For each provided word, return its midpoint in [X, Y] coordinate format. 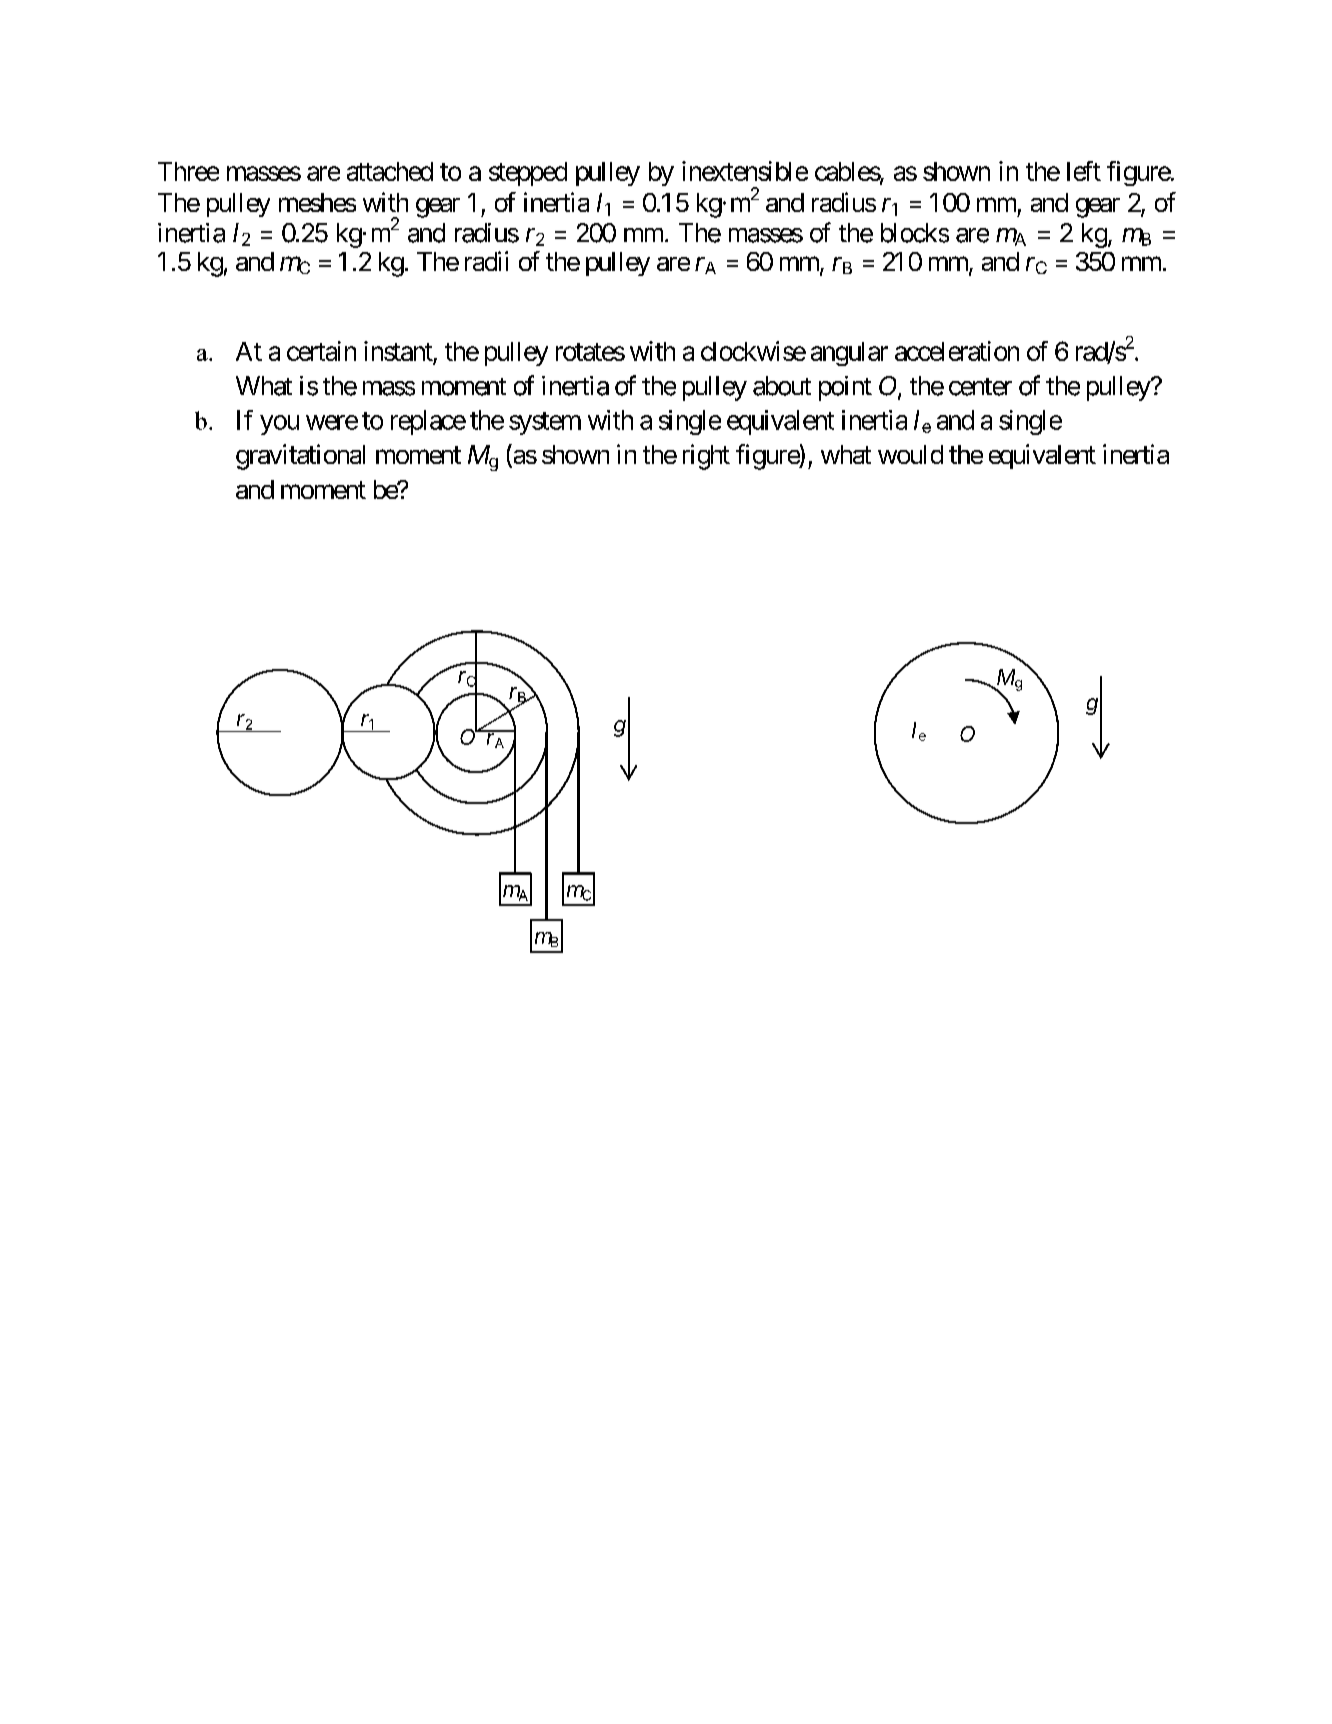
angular [849, 354]
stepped [528, 174]
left [1084, 171]
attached [390, 171]
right [706, 457]
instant [398, 351]
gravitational [300, 457]
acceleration [957, 351]
